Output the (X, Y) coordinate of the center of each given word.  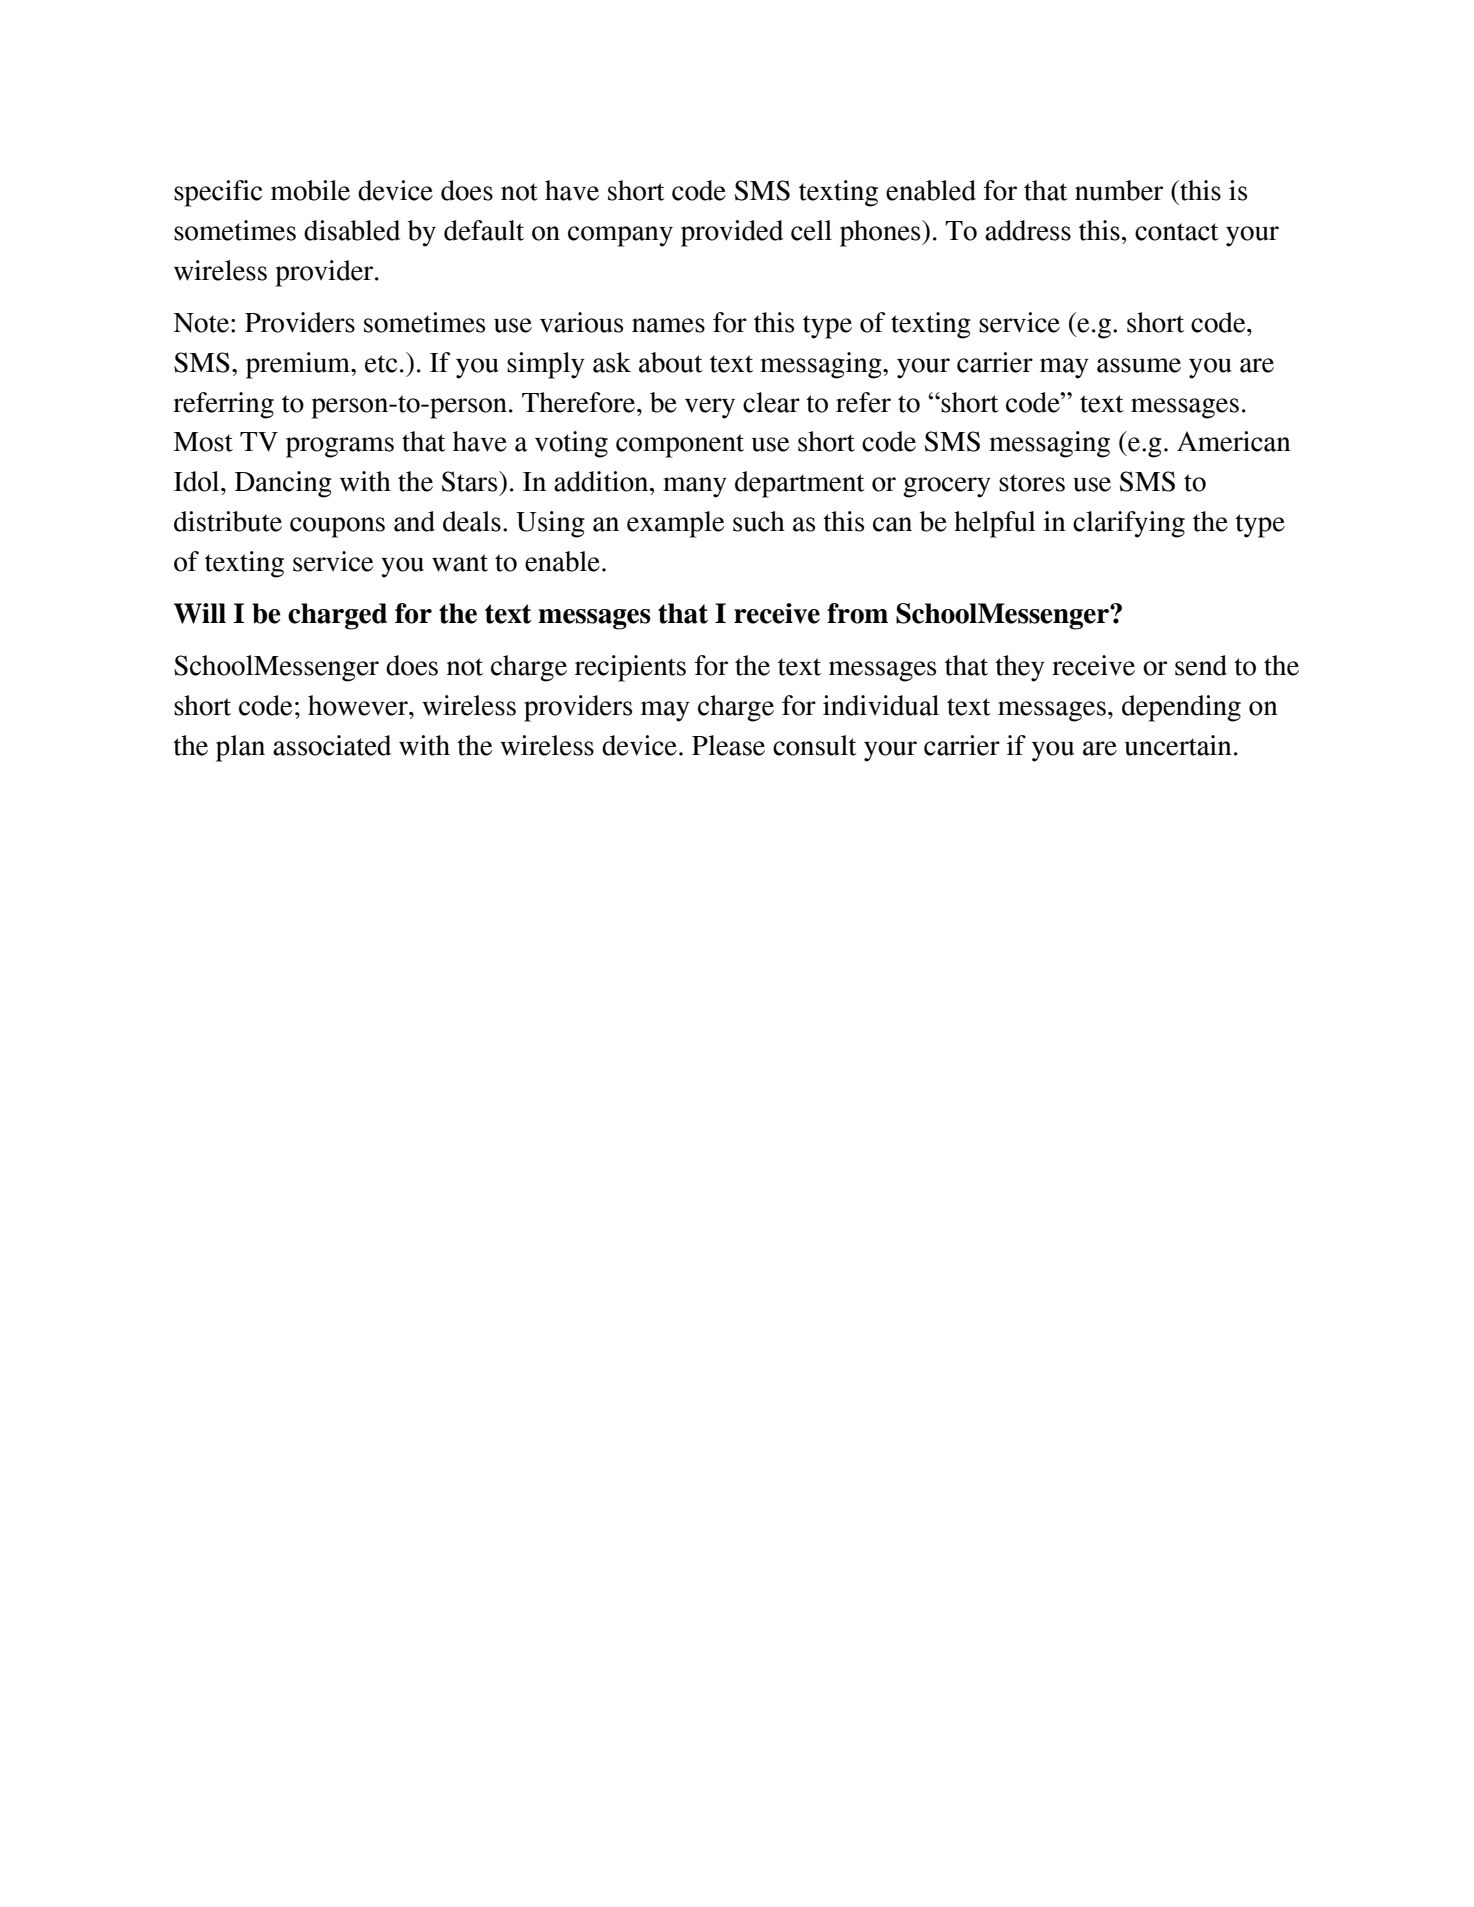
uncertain (1178, 745)
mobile (310, 190)
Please (728, 745)
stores (1032, 483)
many (695, 487)
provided (732, 233)
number (1119, 190)
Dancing (283, 484)
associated (332, 745)
